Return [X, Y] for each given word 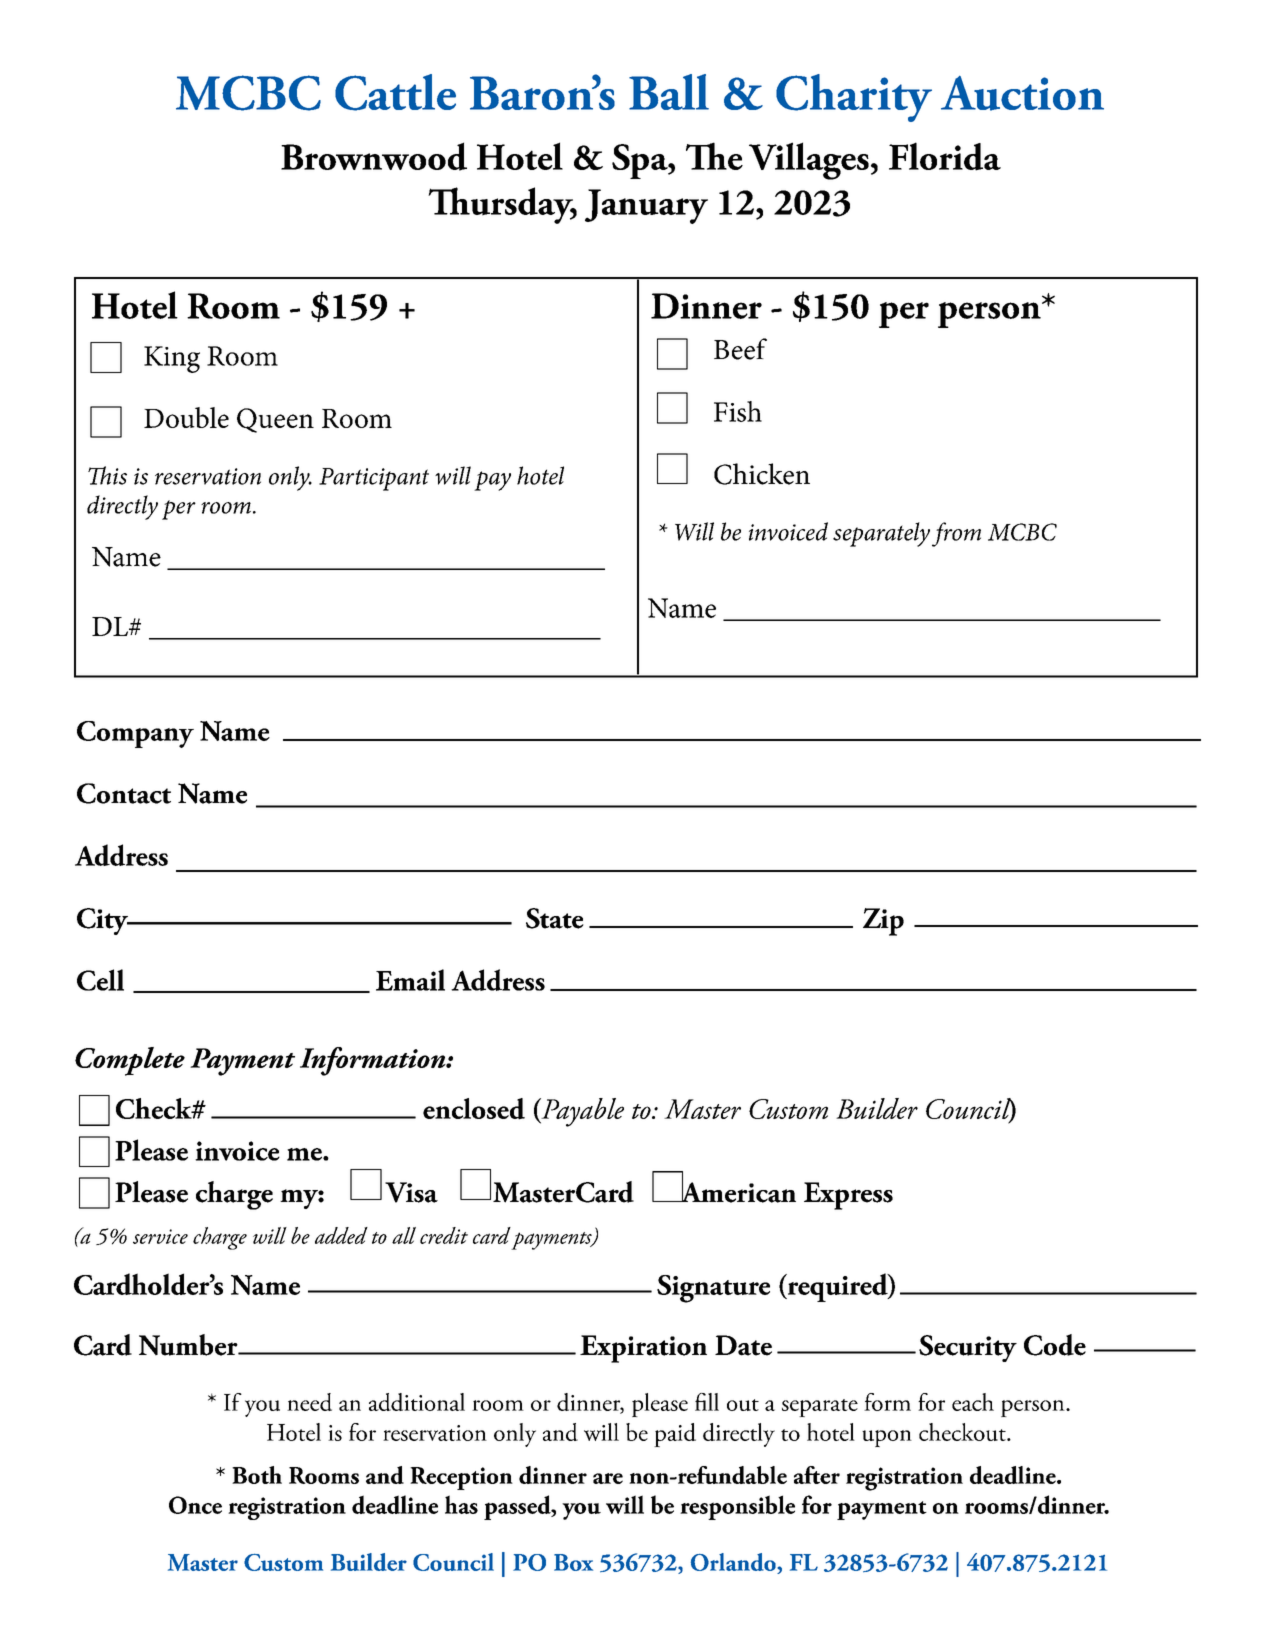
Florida [945, 156]
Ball [669, 92]
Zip [883, 922]
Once [195, 1505]
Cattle [395, 92]
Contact [124, 793]
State [555, 918]
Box [573, 1562]
